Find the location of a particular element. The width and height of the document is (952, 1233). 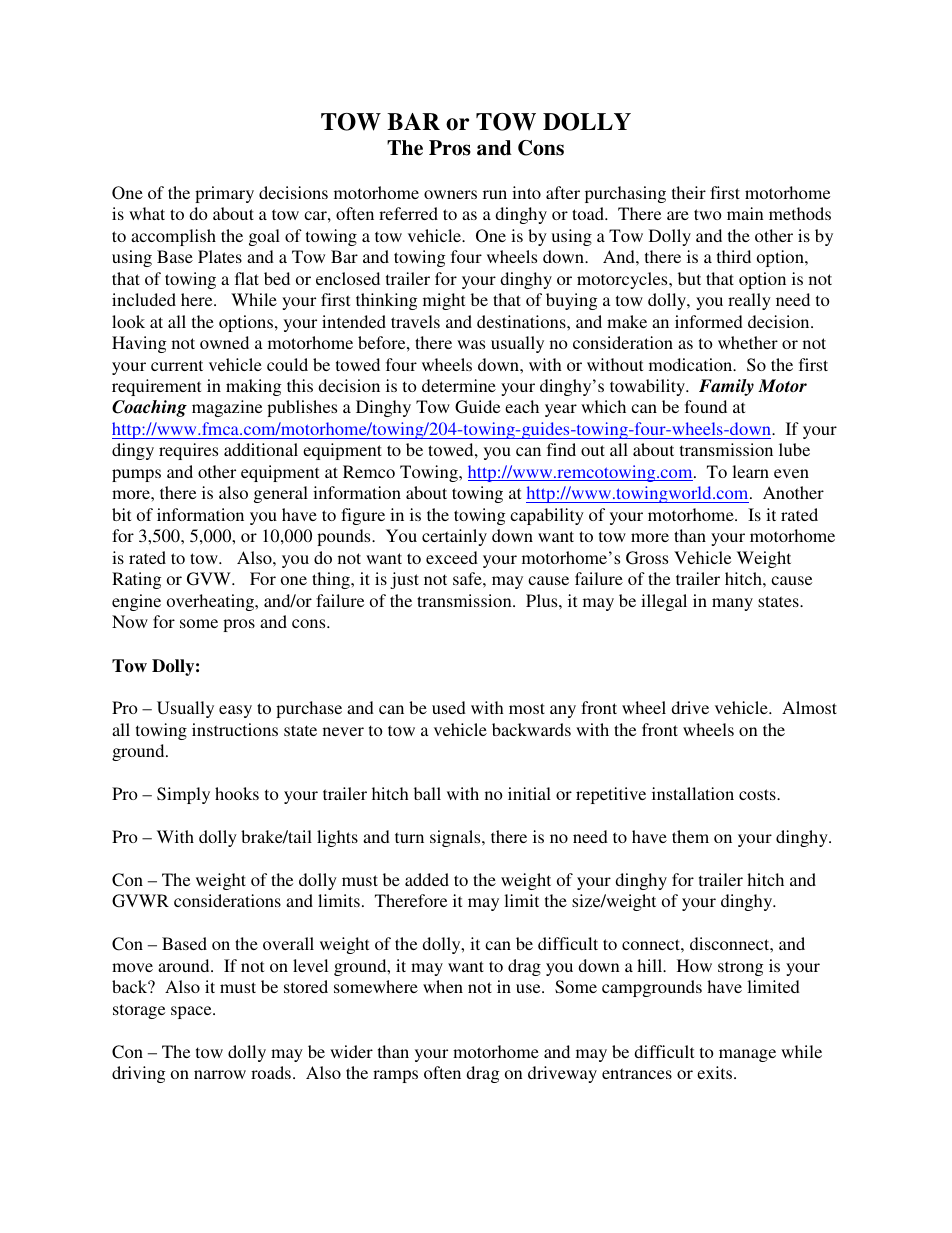

many is located at coordinates (732, 604).
